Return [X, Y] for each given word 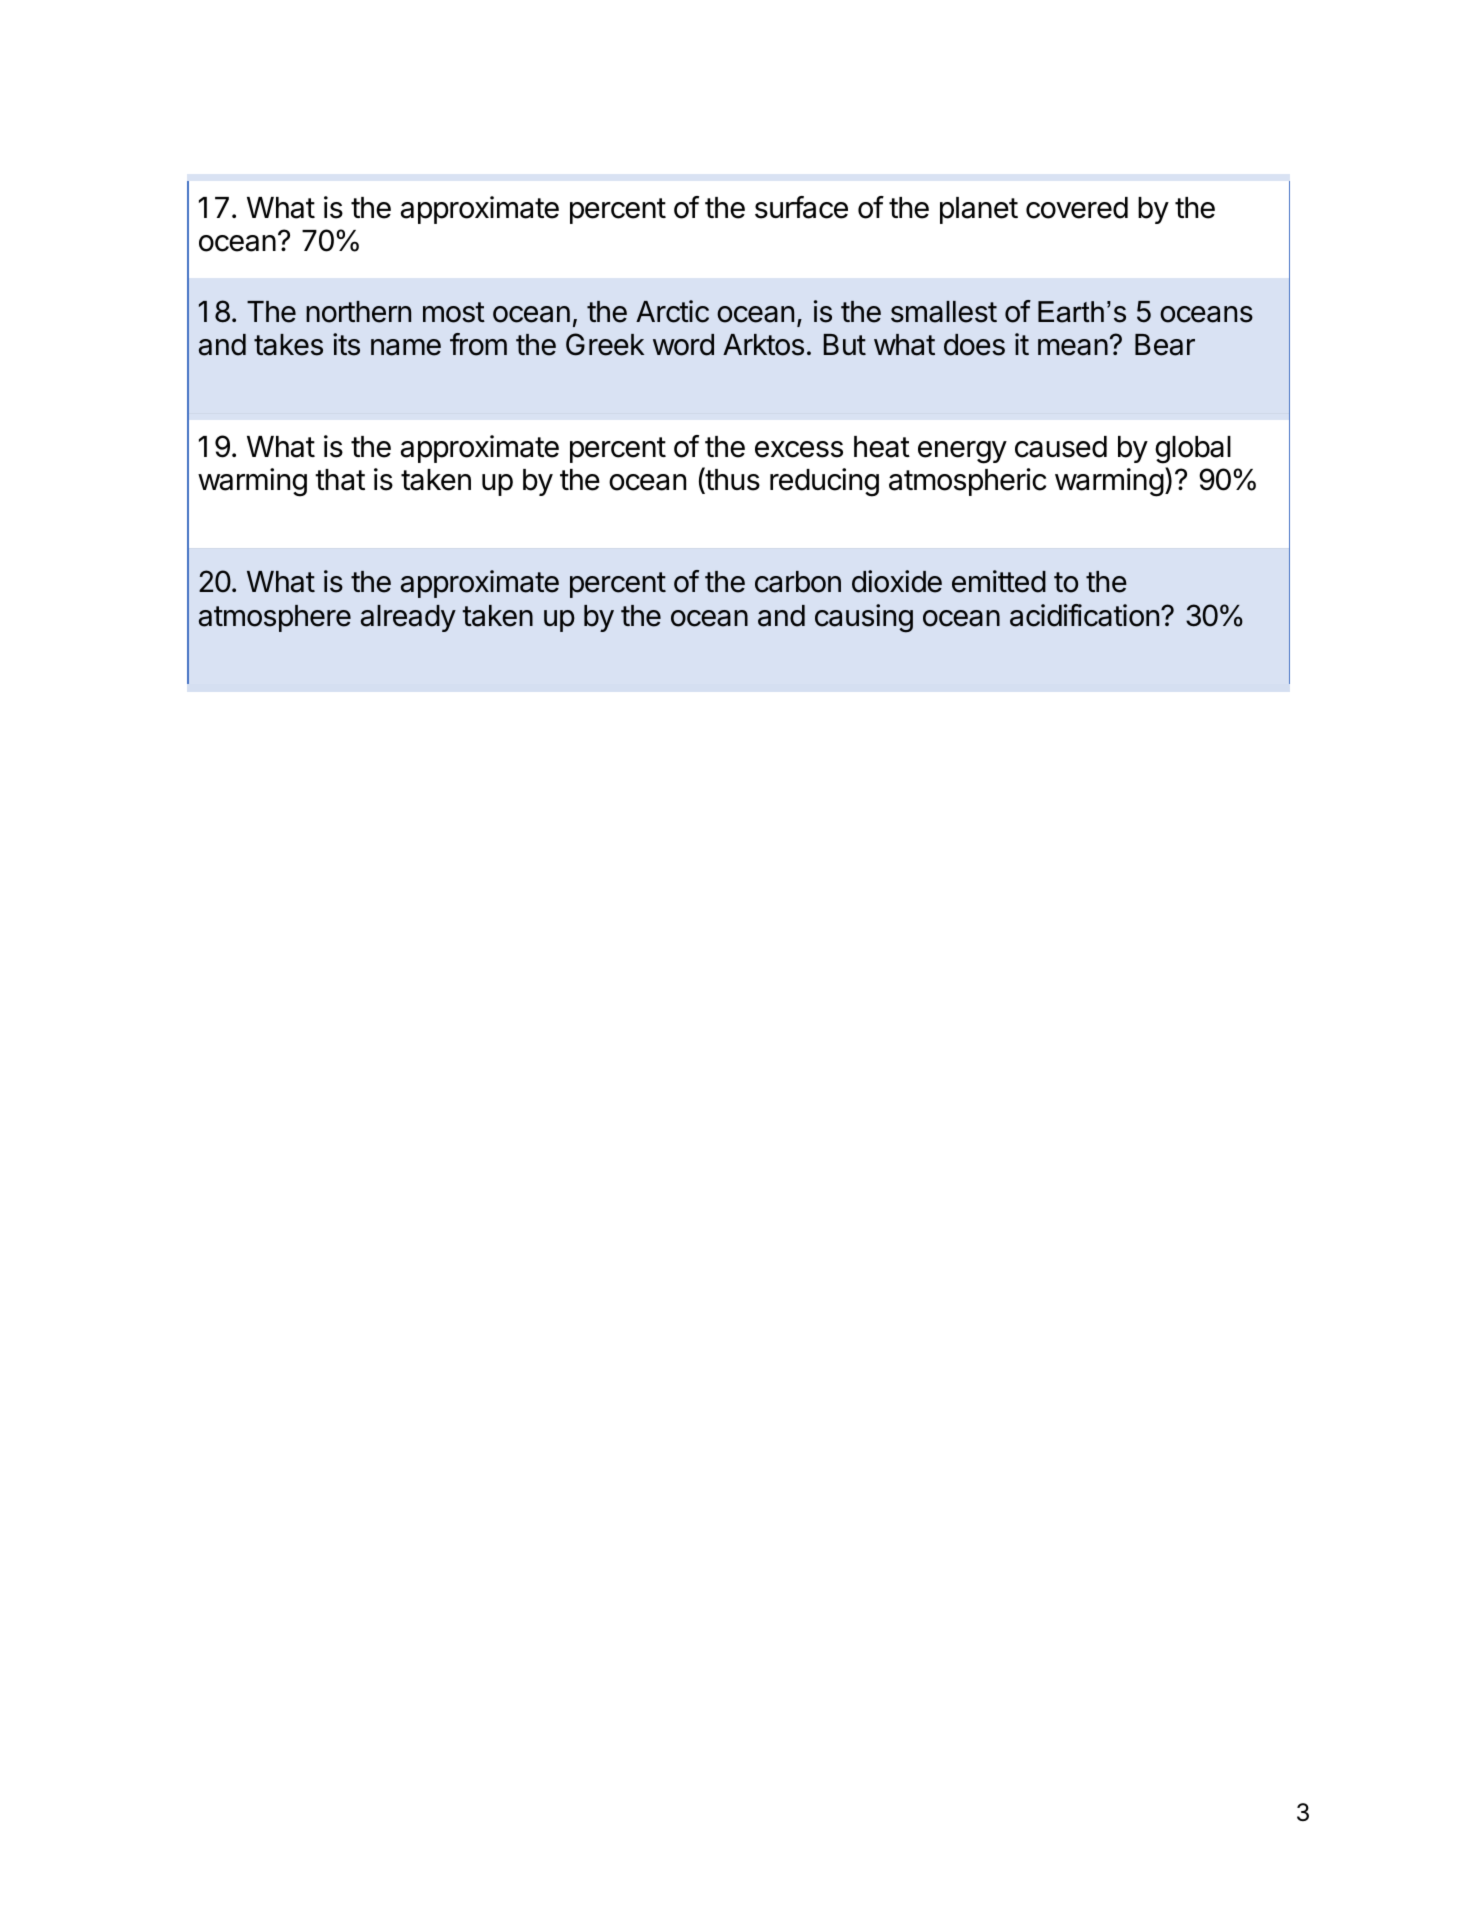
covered [1077, 208]
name [406, 347]
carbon [798, 582]
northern [358, 312]
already [408, 618]
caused [1061, 447]
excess [799, 449]
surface [801, 207]
